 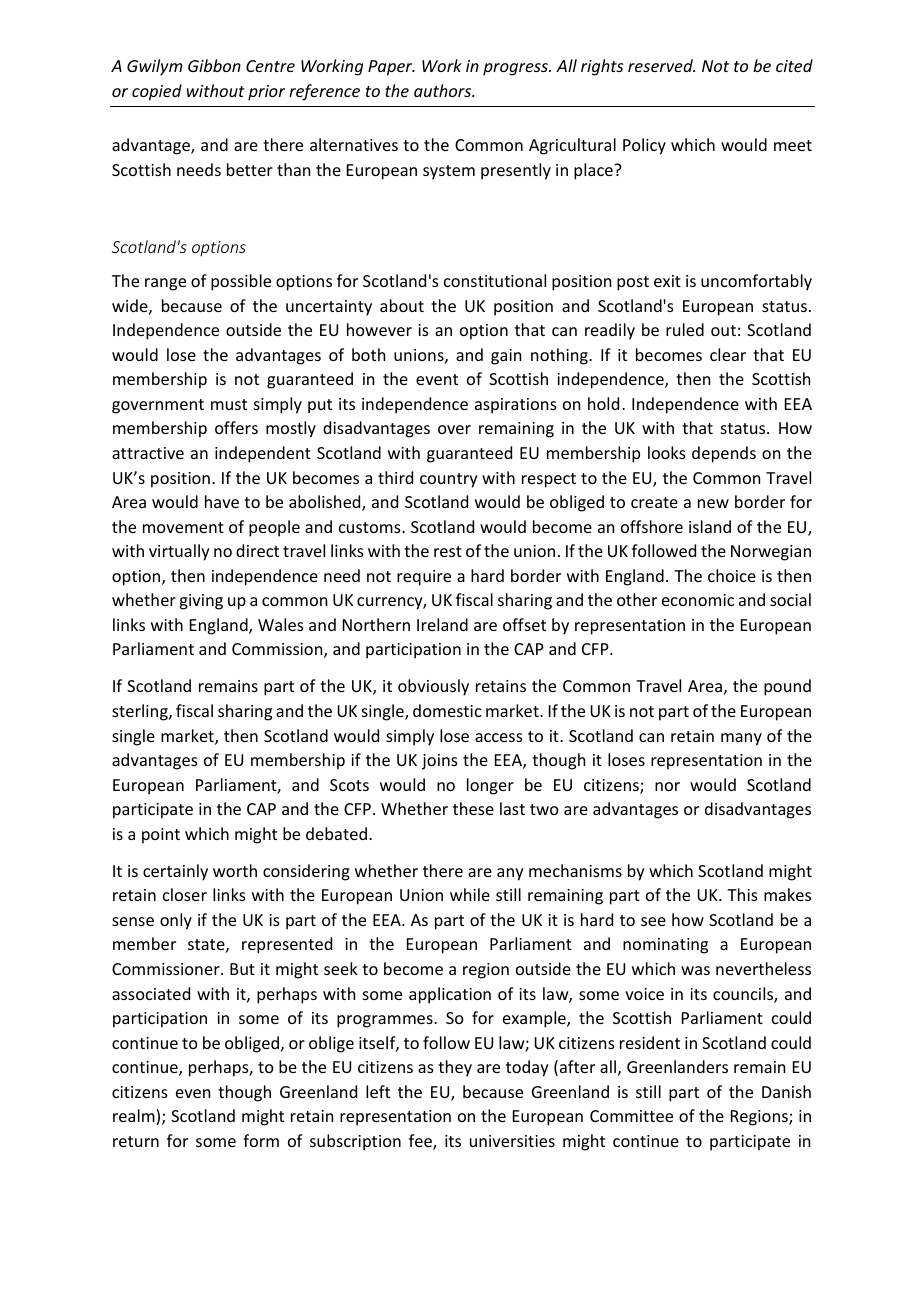 What do you see at coordinates (470, 894) in the screenshot?
I see `while` at bounding box center [470, 894].
